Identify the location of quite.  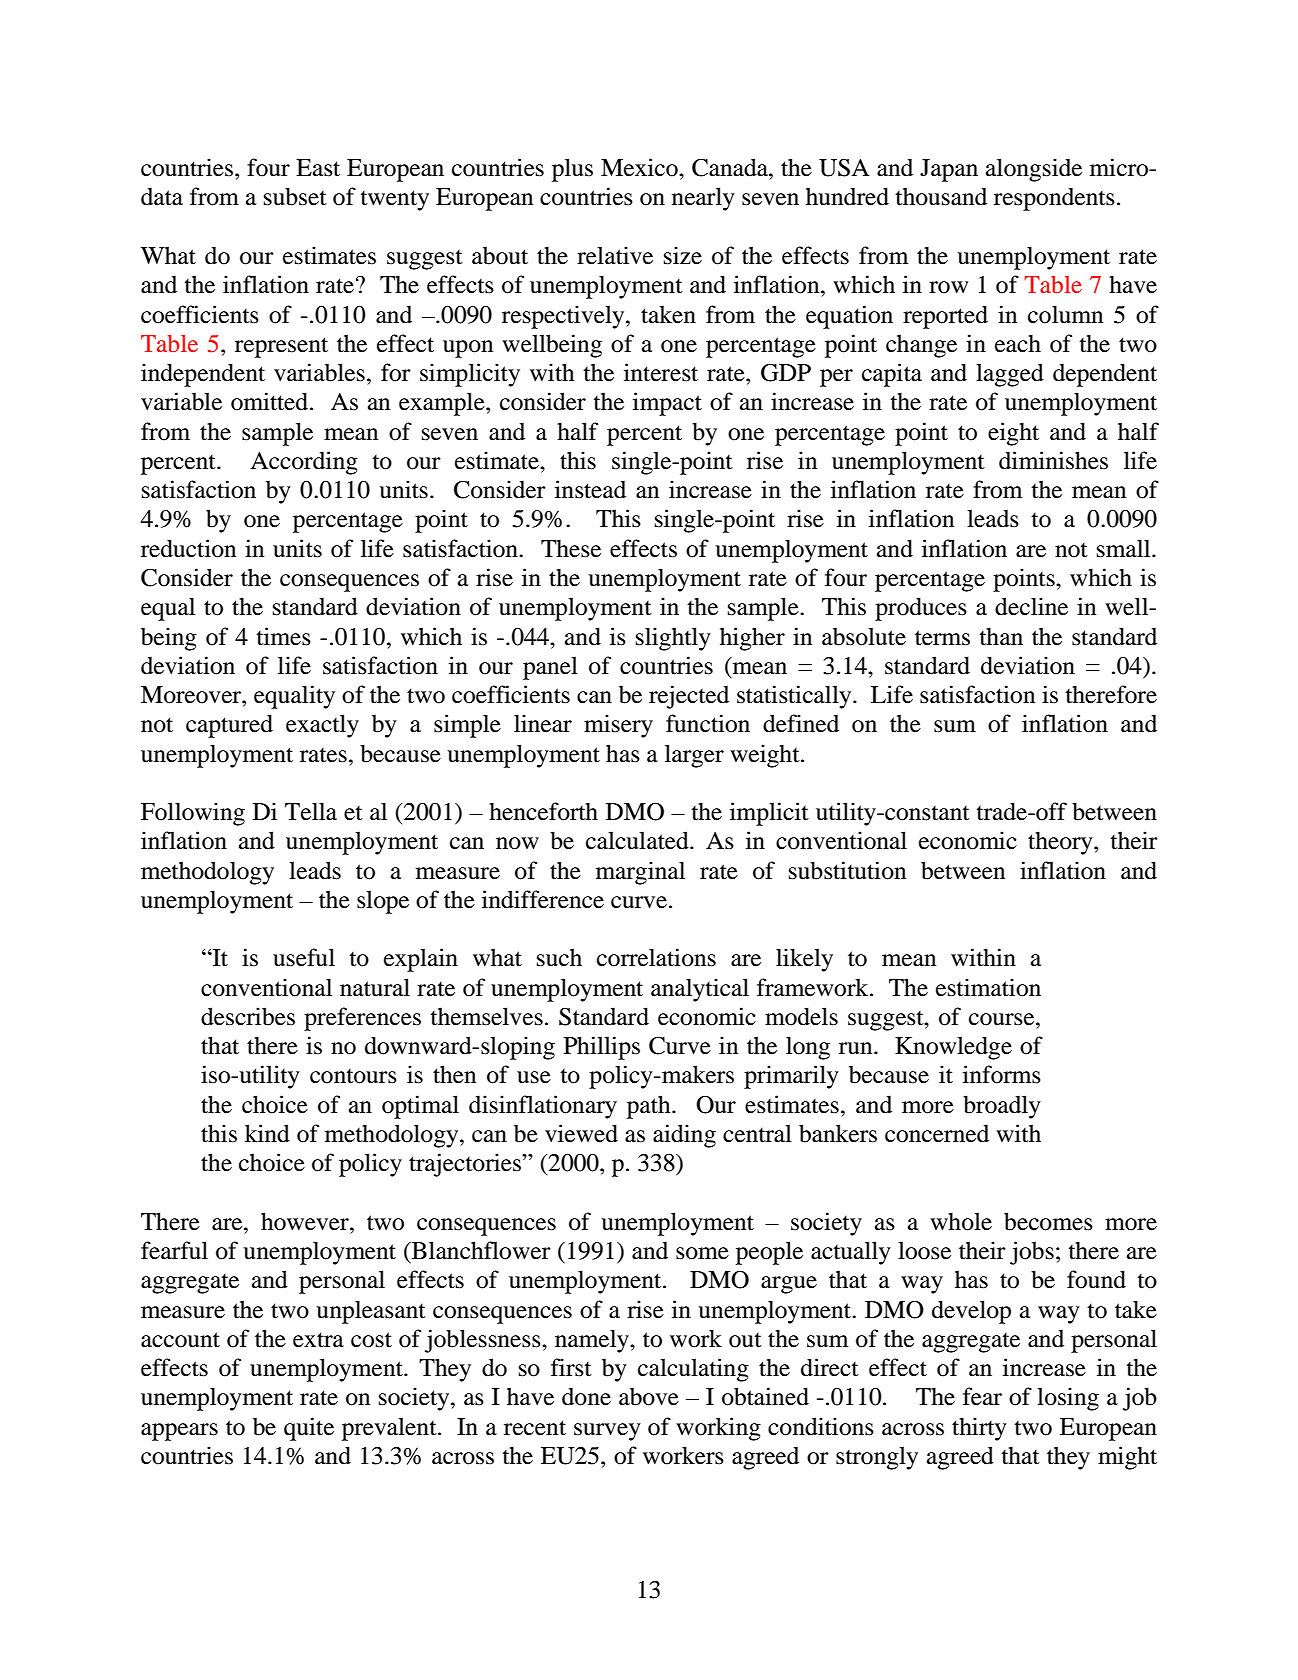
(309, 1429).
